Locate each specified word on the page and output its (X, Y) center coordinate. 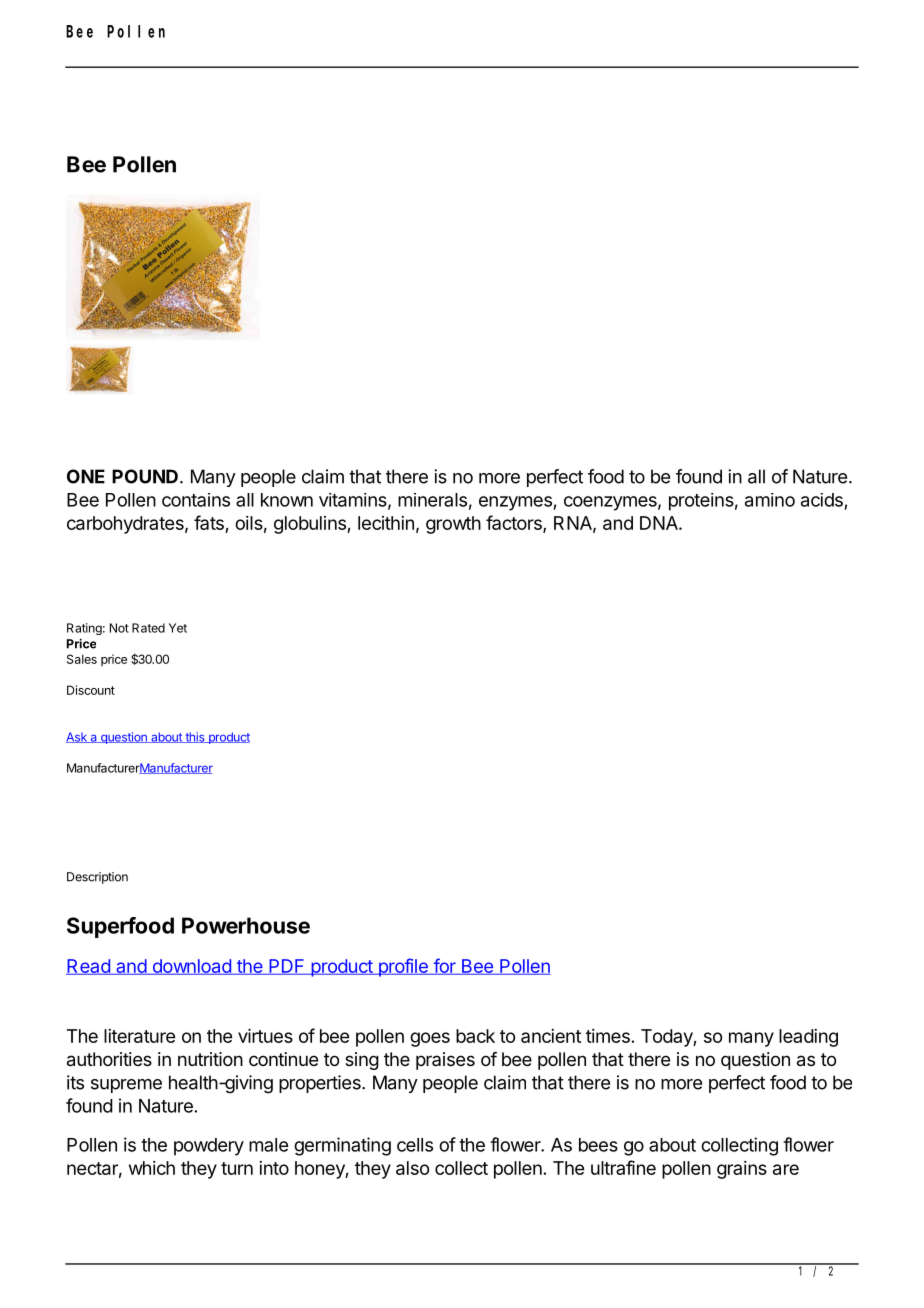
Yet (178, 628)
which (152, 1168)
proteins (701, 502)
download (191, 967)
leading (808, 1038)
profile (403, 967)
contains (196, 500)
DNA (660, 523)
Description (97, 878)
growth (453, 525)
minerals (432, 500)
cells (415, 1145)
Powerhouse (246, 925)
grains (742, 1170)
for (444, 966)
